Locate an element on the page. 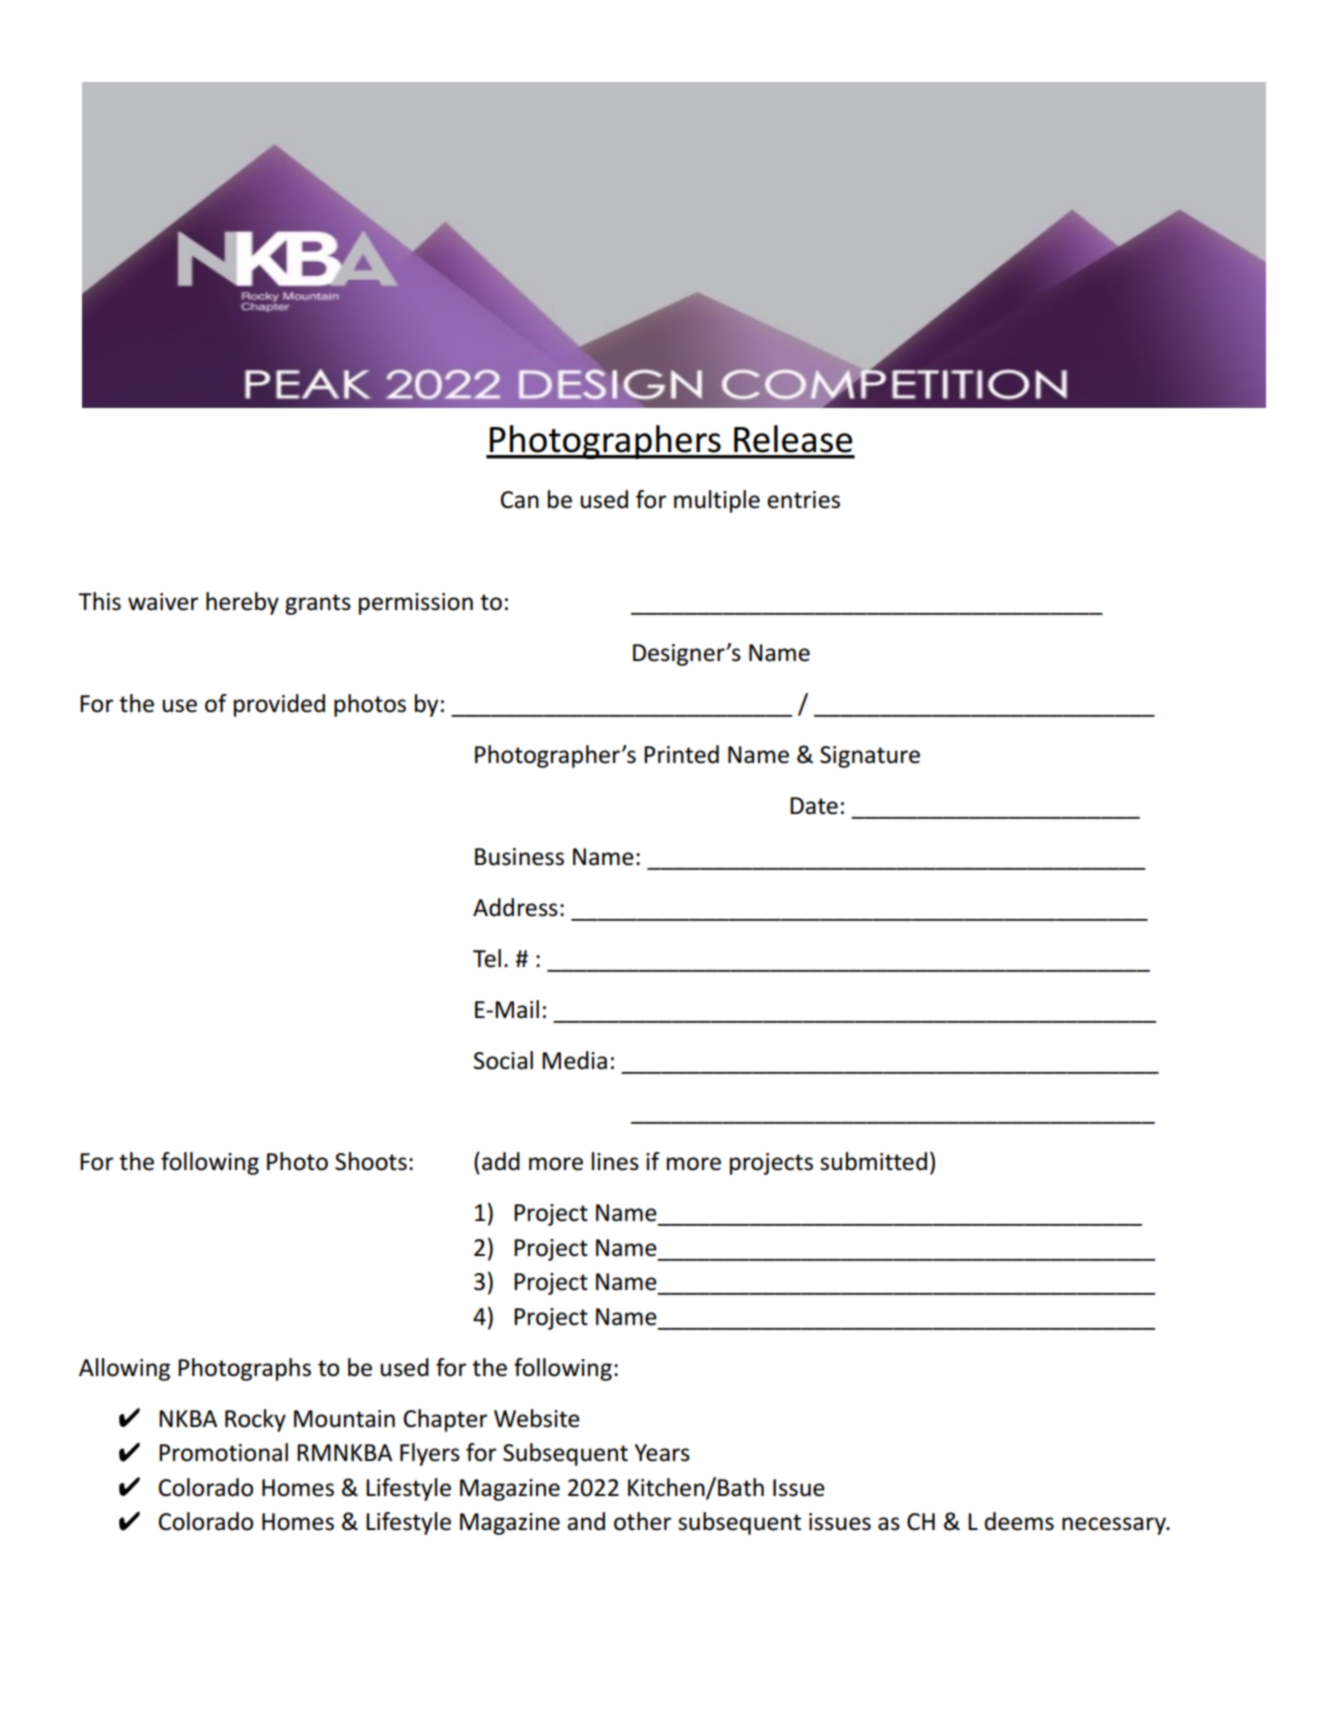  entries is located at coordinates (803, 500).
